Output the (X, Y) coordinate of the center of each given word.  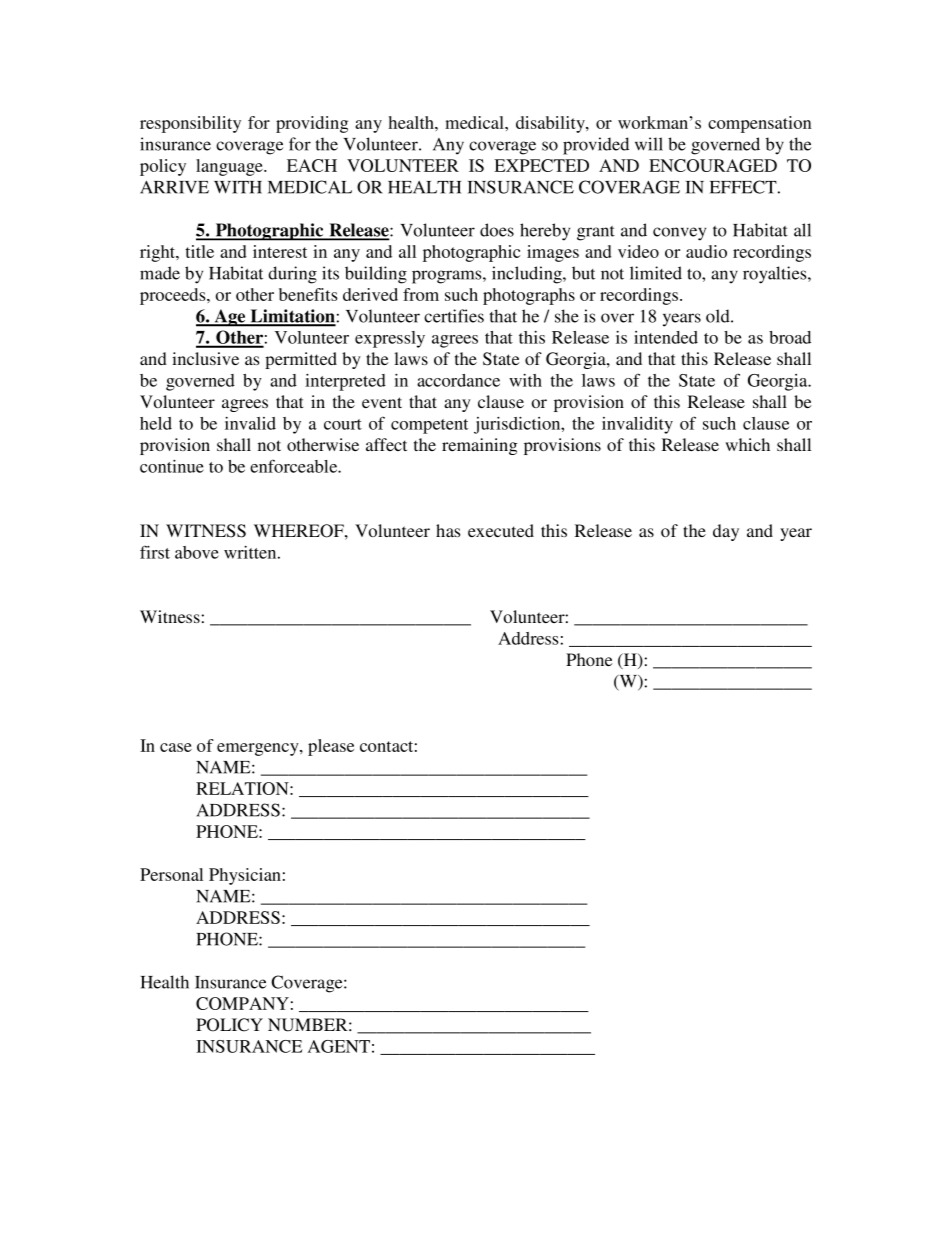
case (176, 747)
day (726, 532)
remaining (479, 446)
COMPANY (242, 1003)
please (331, 747)
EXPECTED (541, 165)
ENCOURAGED (713, 165)
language (230, 167)
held (156, 423)
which (747, 444)
